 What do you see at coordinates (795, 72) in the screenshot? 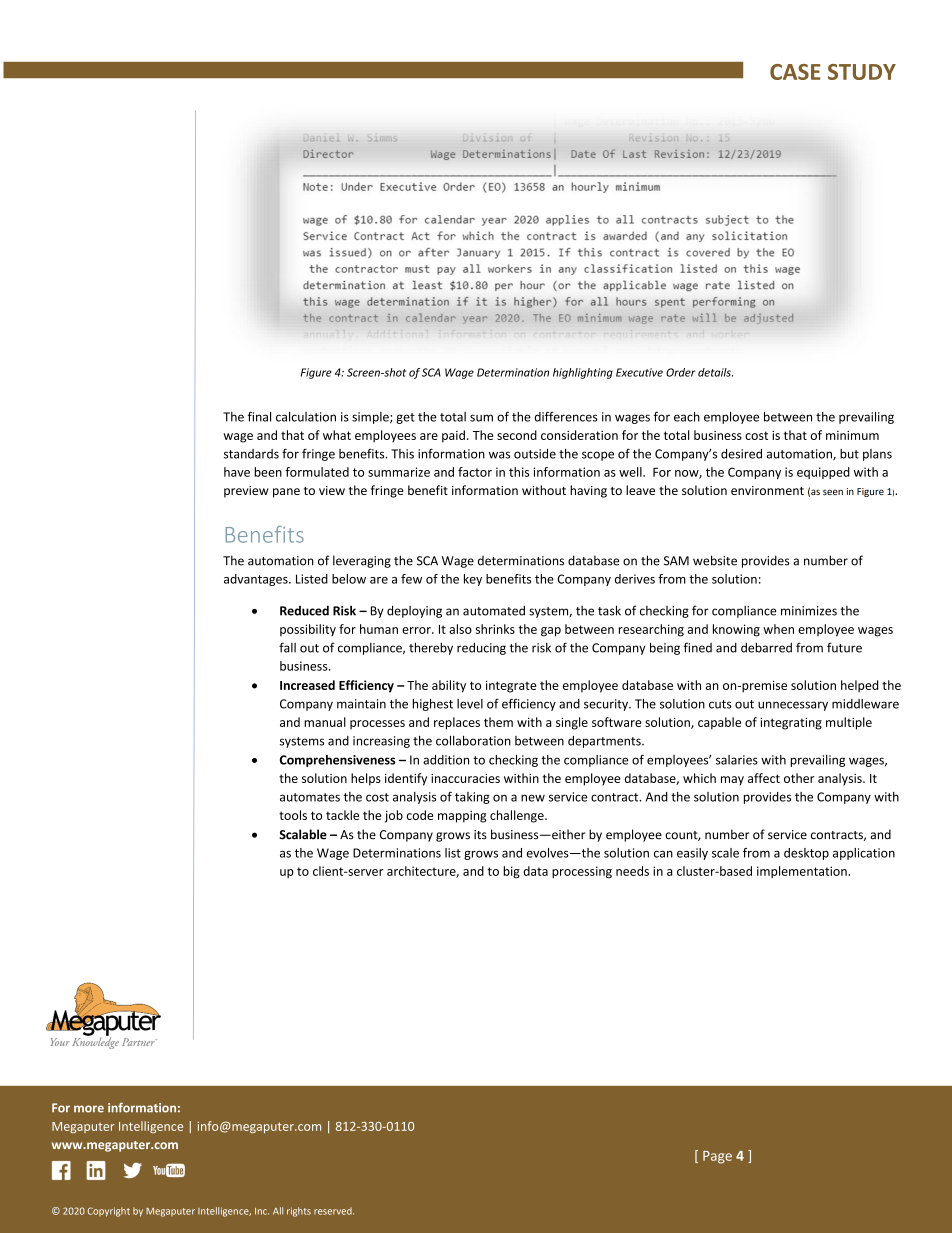
I see `CASE` at bounding box center [795, 72].
